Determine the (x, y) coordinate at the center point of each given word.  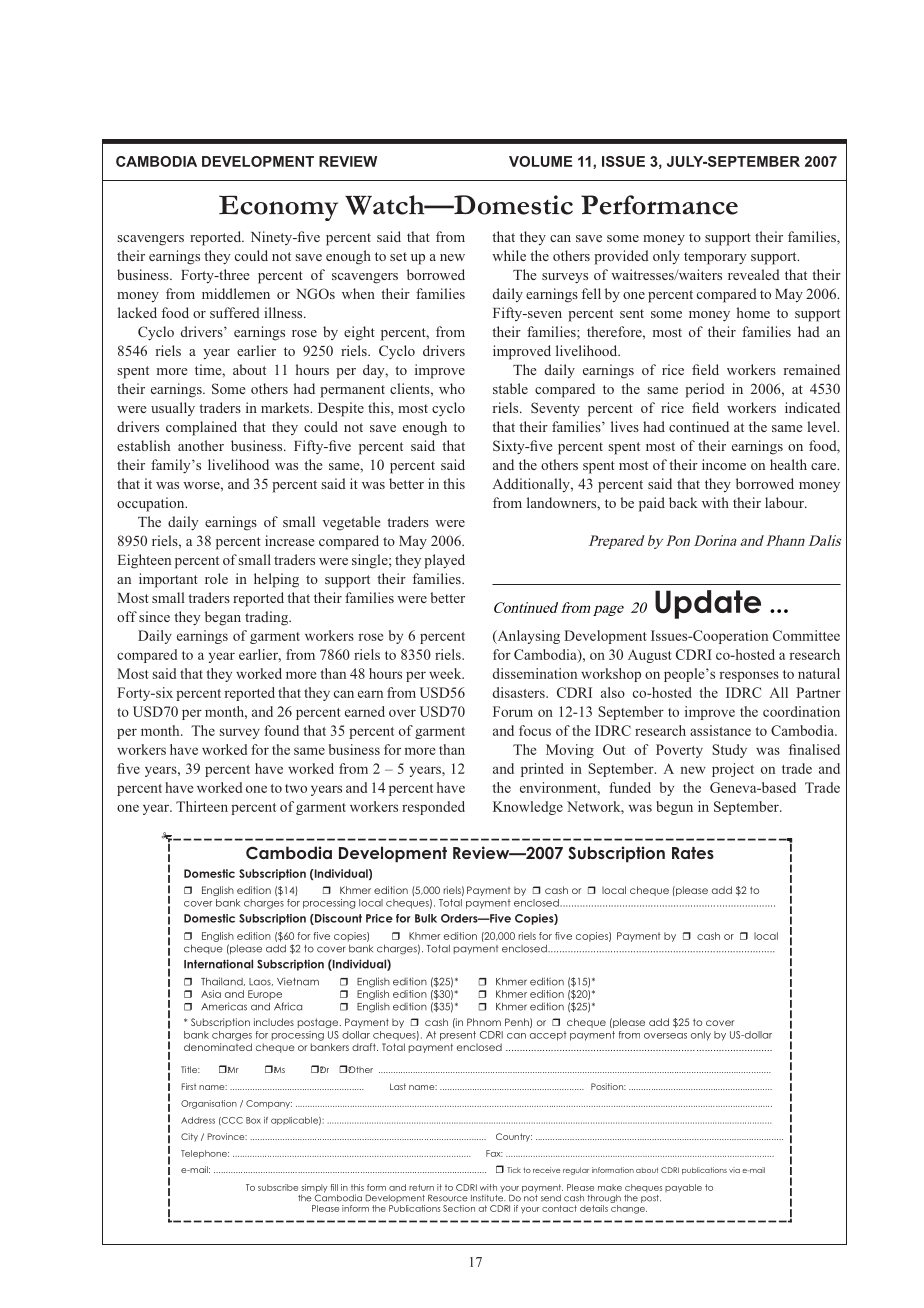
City (189, 1137)
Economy (278, 208)
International (218, 964)
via (734, 1170)
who (452, 388)
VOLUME (540, 161)
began (223, 618)
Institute (488, 1198)
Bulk (426, 918)
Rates (693, 853)
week (446, 673)
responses (749, 676)
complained (201, 428)
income (724, 464)
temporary (715, 258)
